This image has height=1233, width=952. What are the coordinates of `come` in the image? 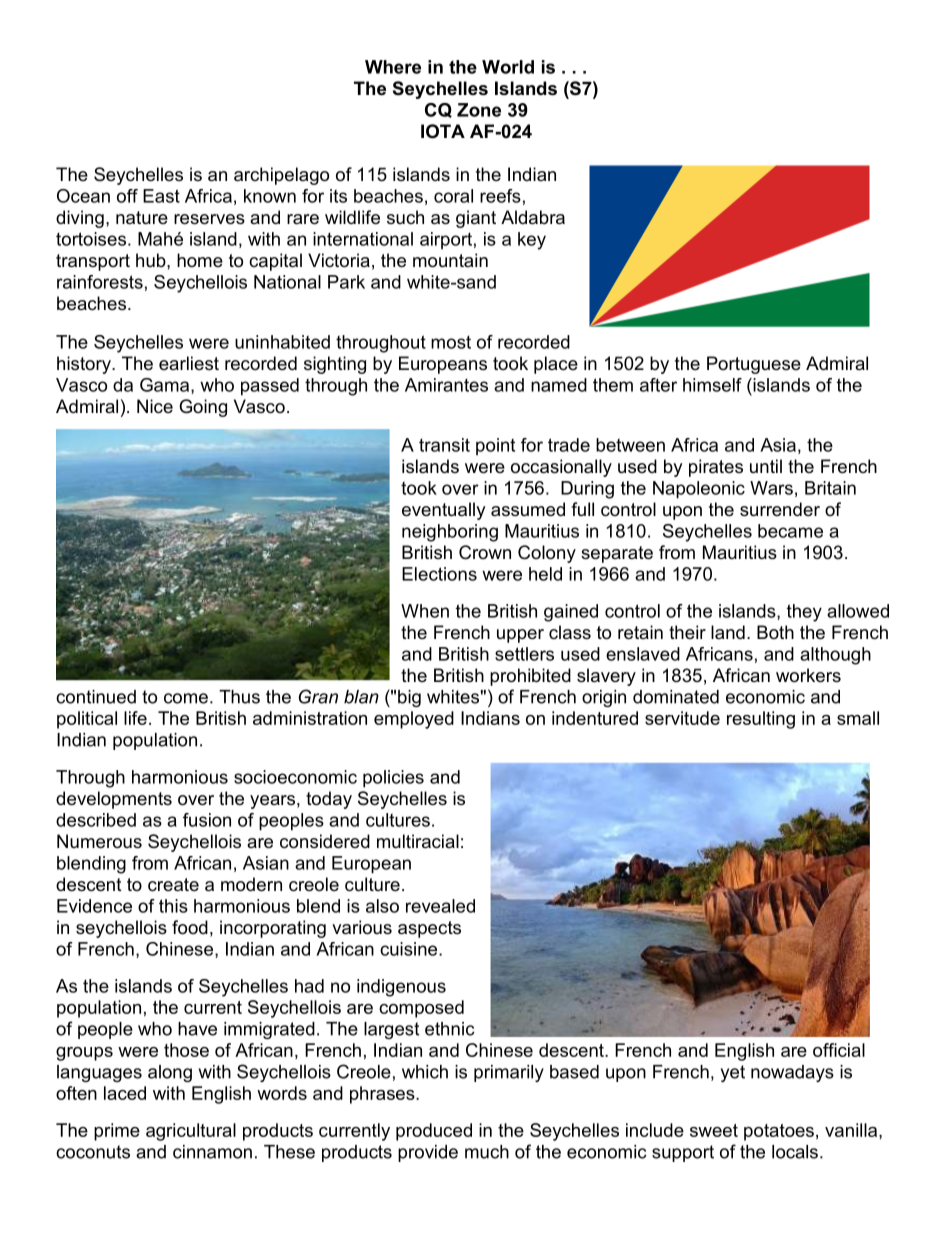 It's located at (186, 698).
